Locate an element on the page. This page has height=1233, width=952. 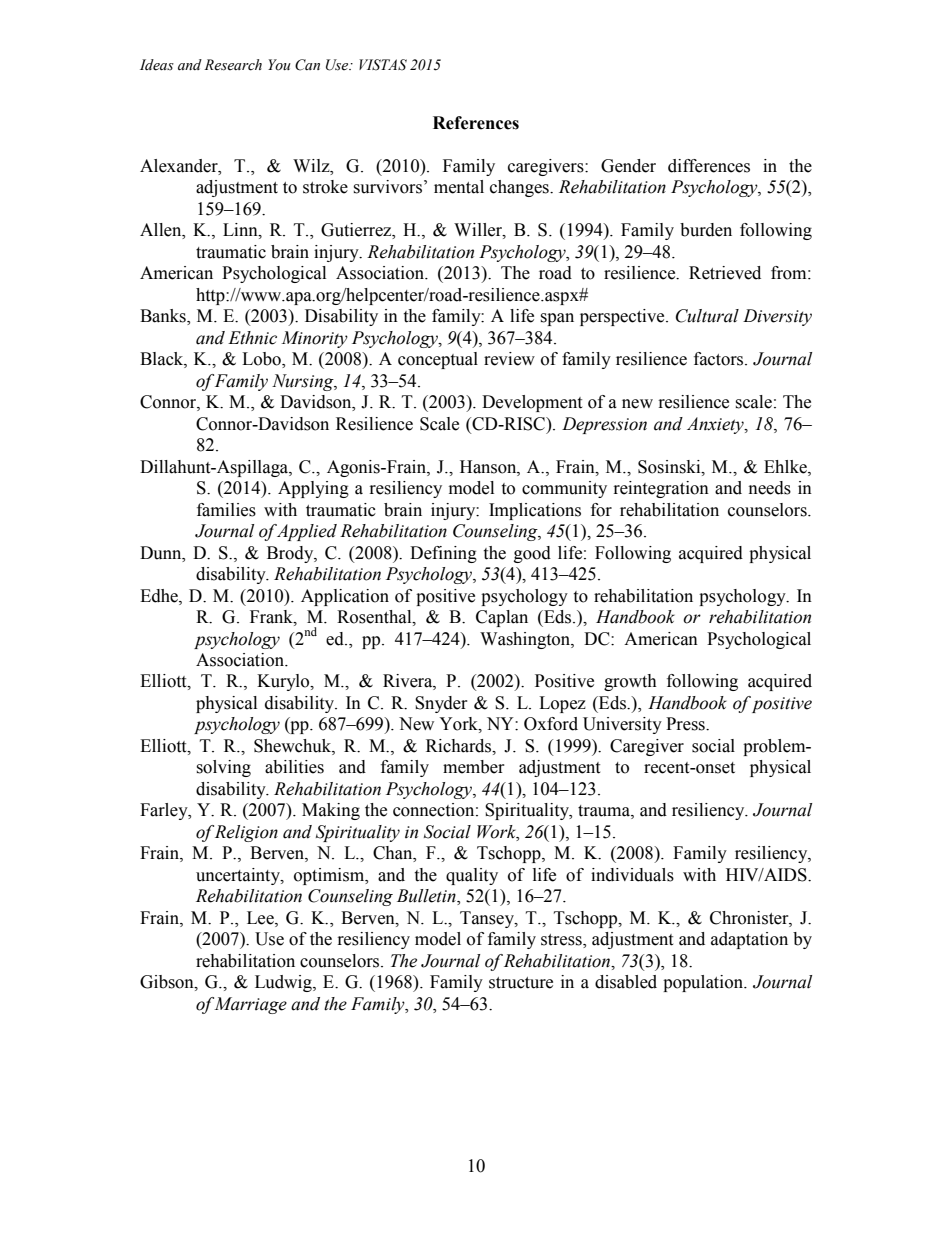
Marriage is located at coordinates (250, 1005).
